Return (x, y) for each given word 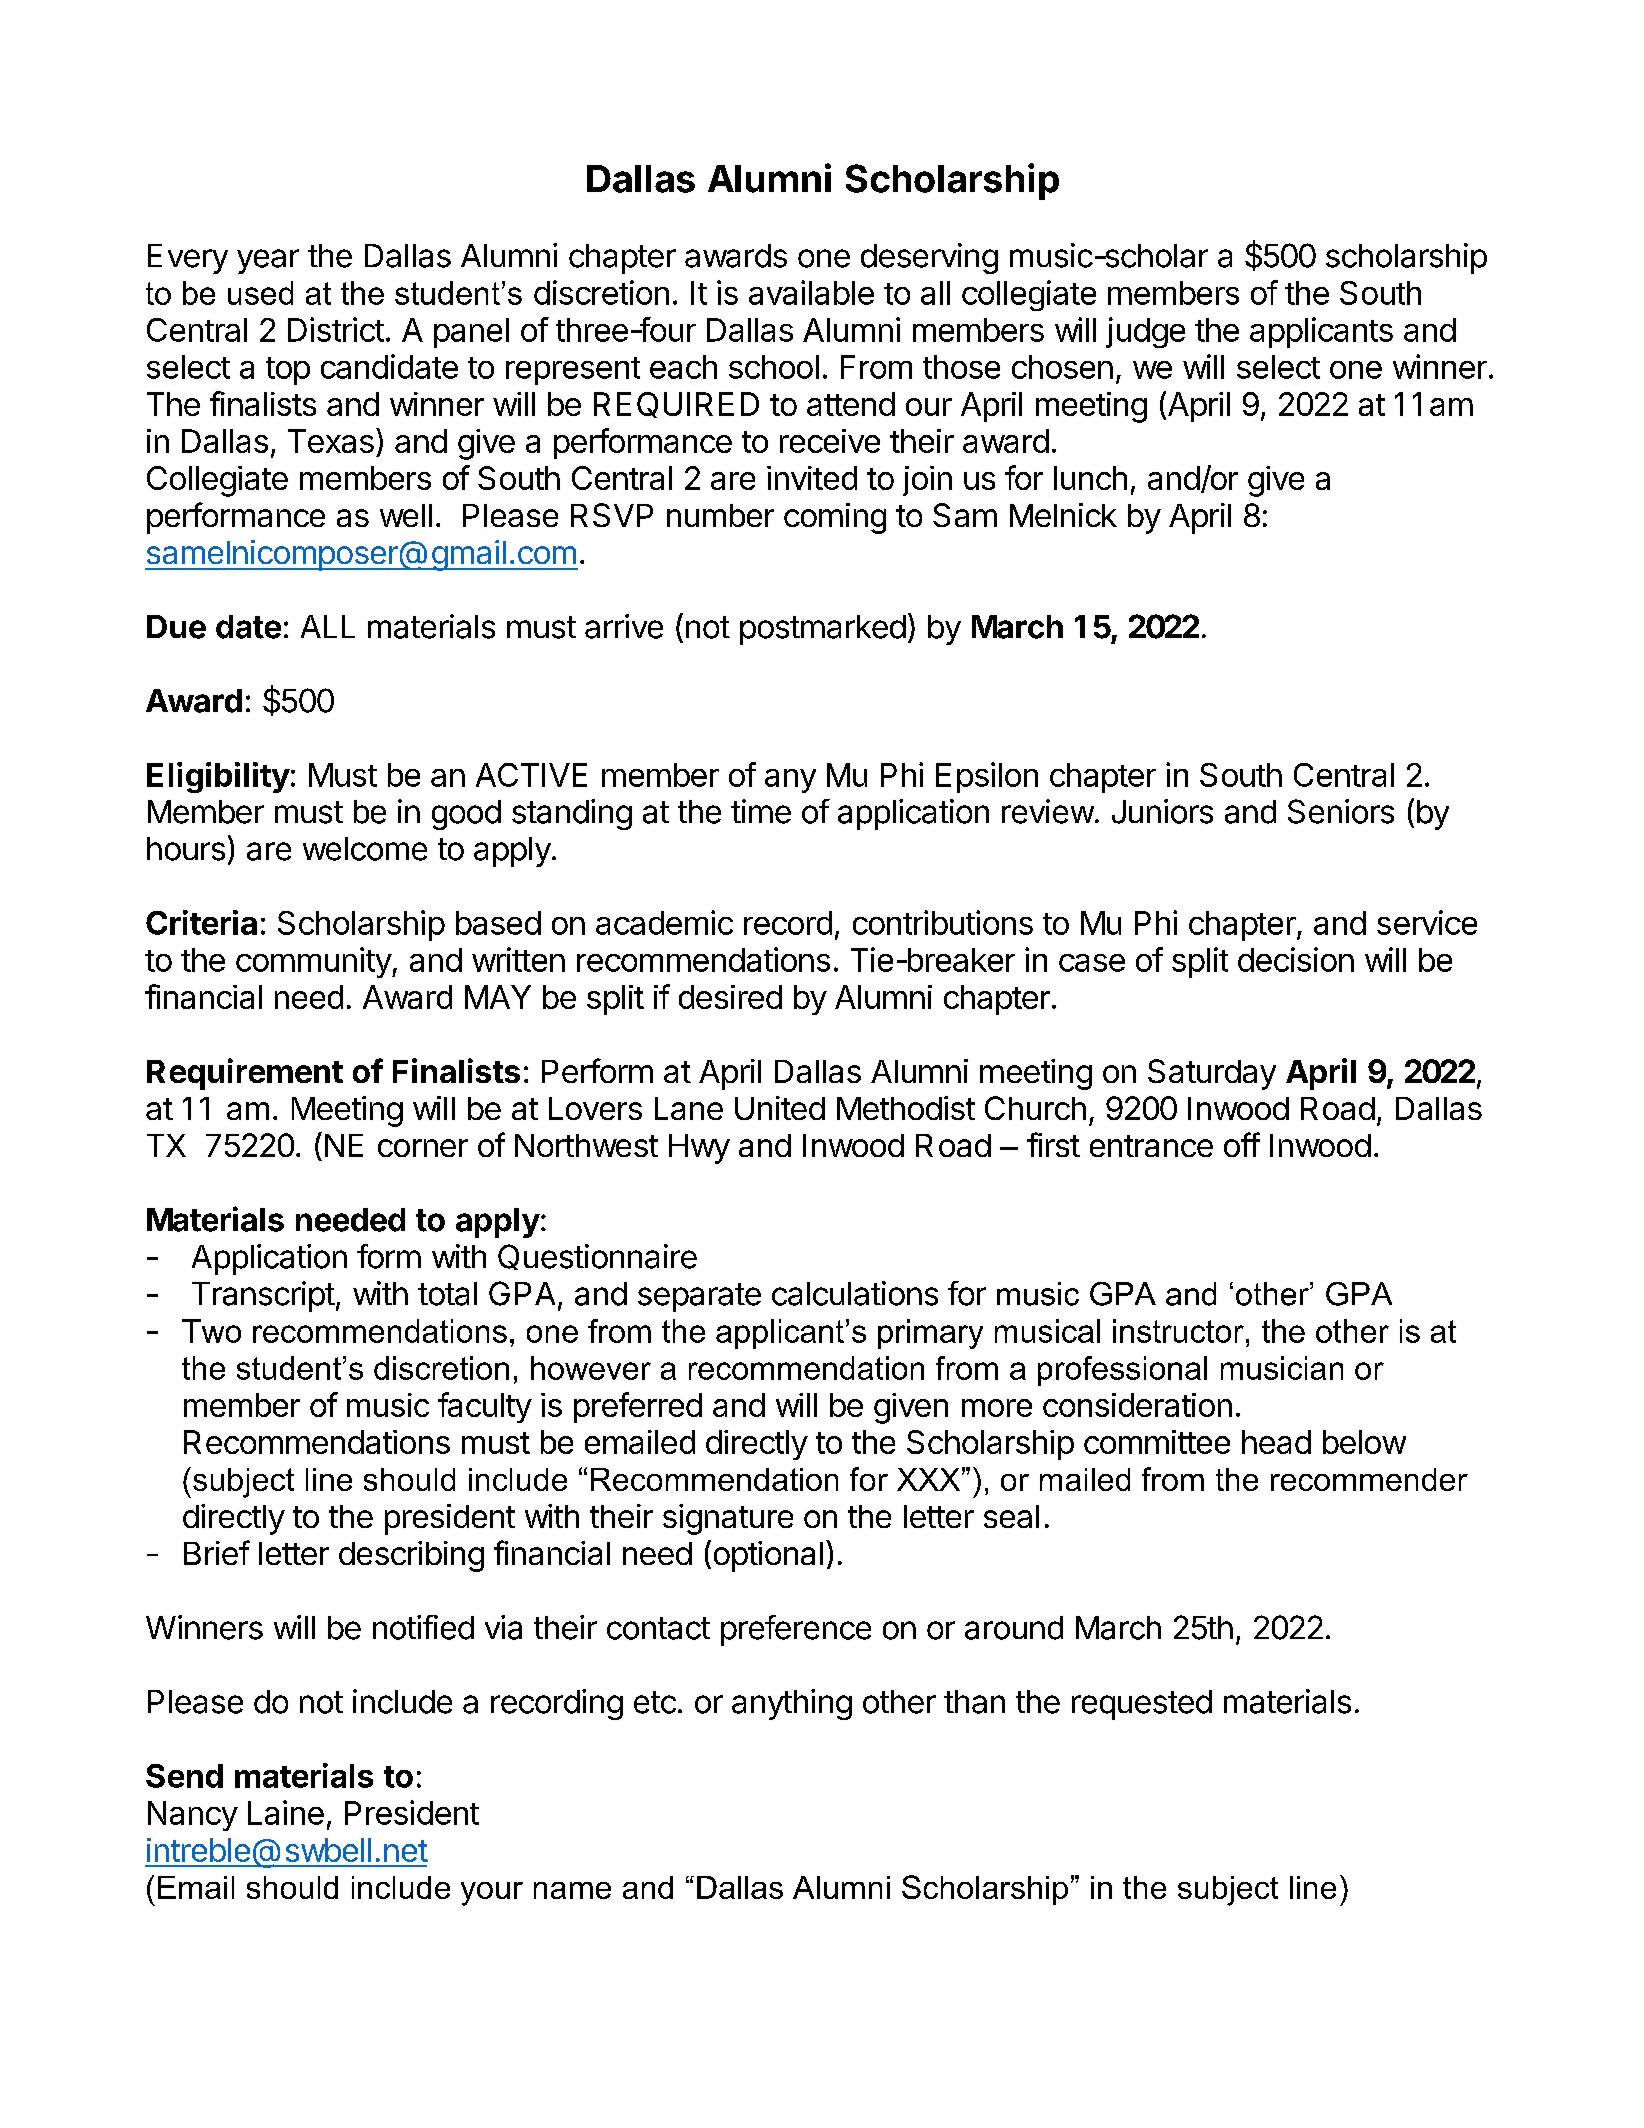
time (761, 811)
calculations (855, 1293)
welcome (365, 849)
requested (1142, 1705)
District (336, 329)
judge (1145, 332)
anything (792, 1704)
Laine (286, 1812)
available (811, 292)
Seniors (1341, 811)
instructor (1178, 1331)
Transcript (263, 1296)
